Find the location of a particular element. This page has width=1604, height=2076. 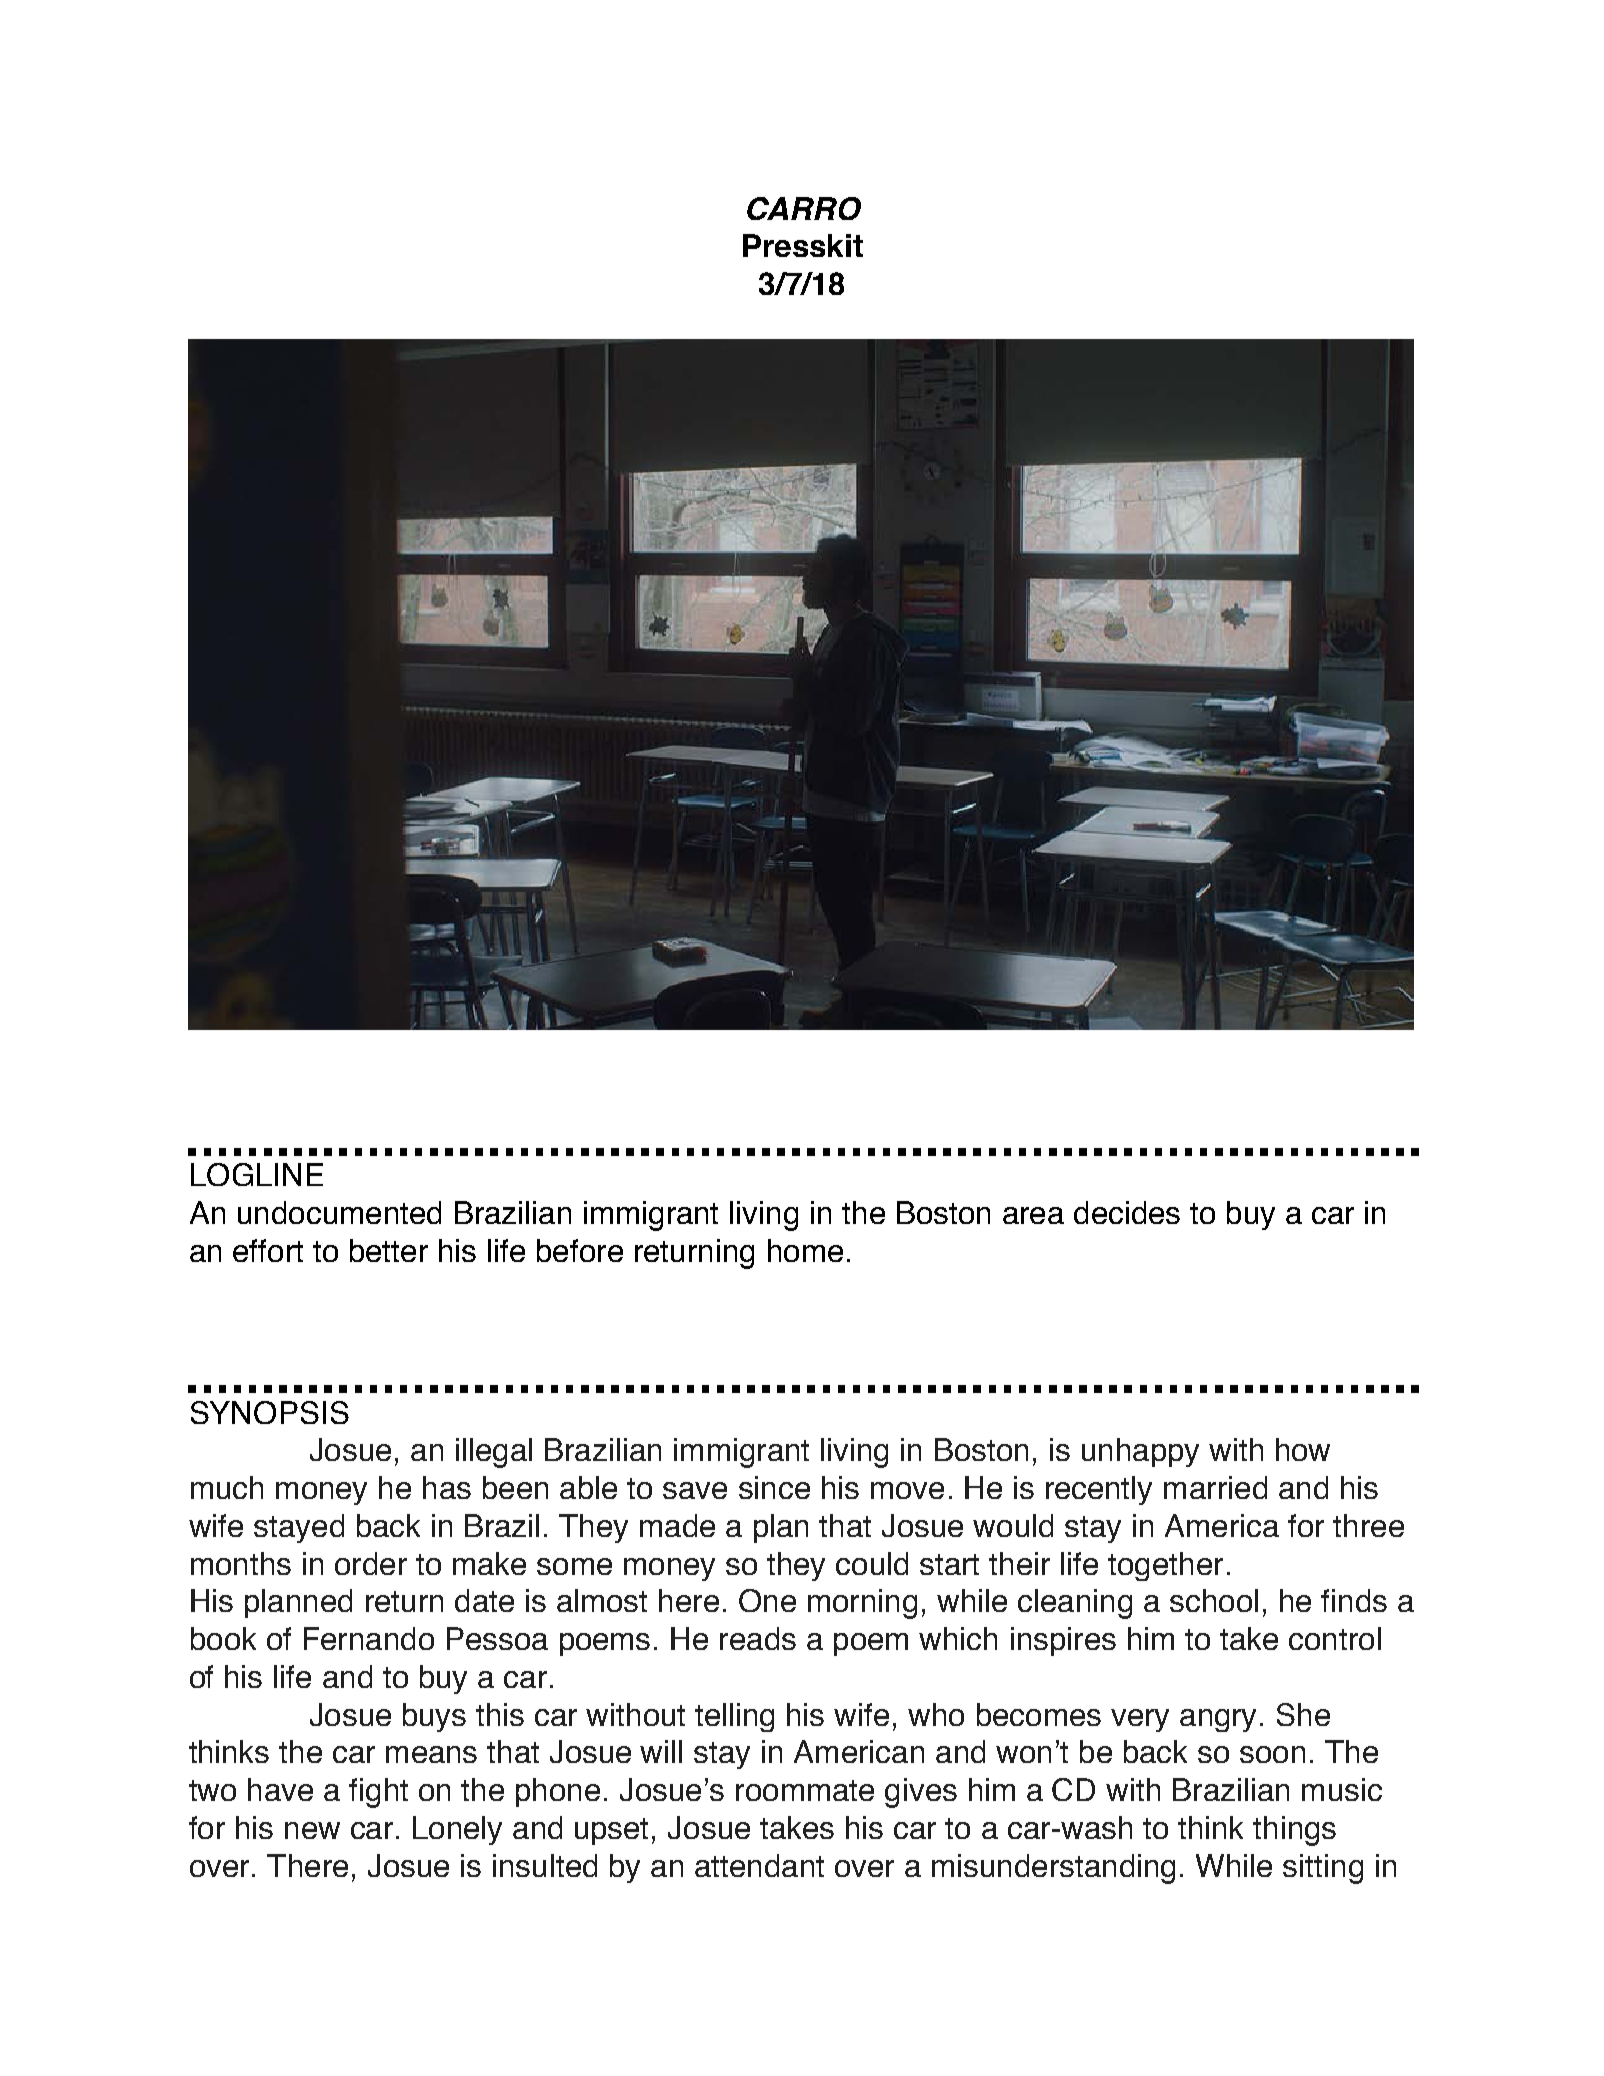

how is located at coordinates (1303, 1449).
